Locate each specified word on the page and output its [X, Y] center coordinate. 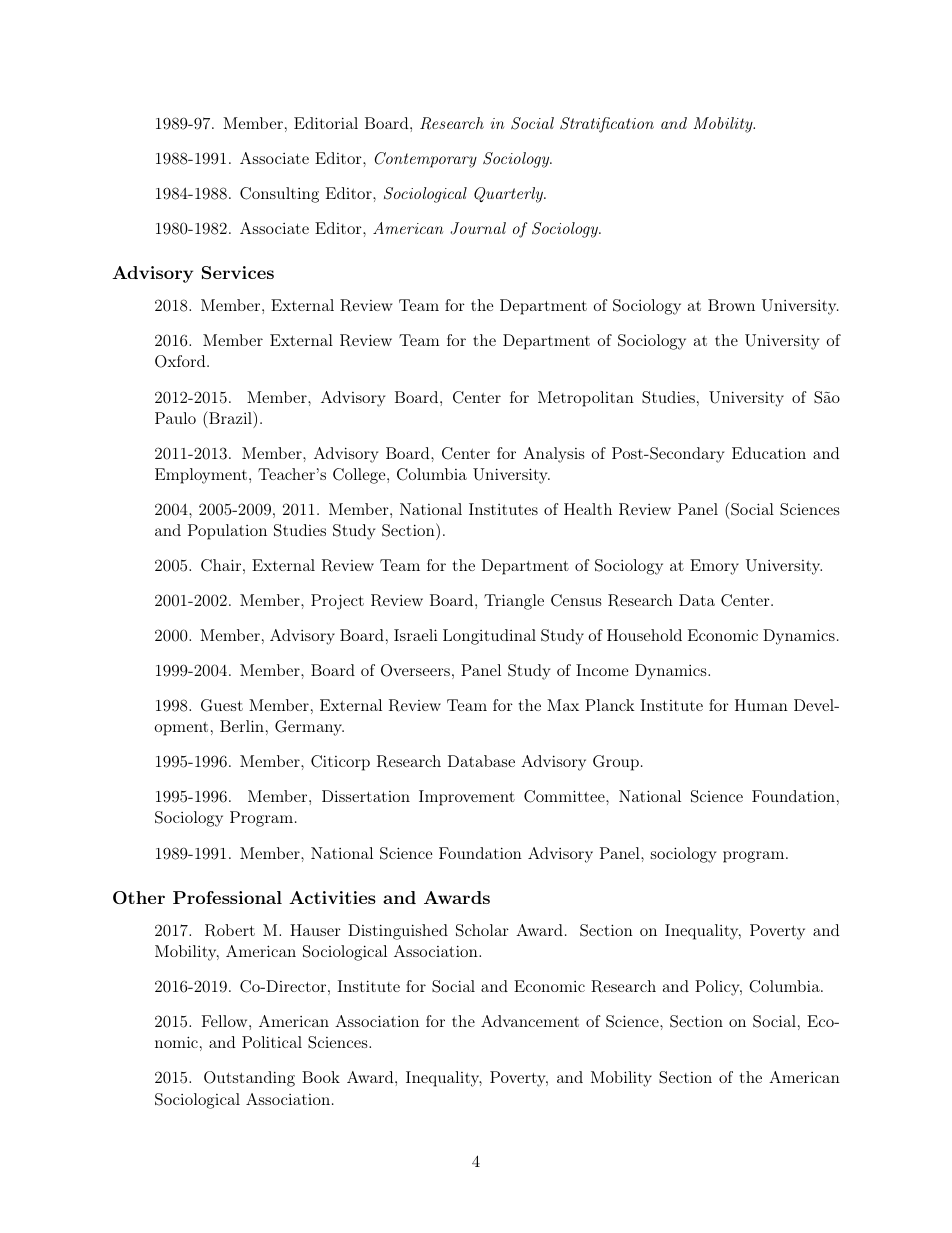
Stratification [607, 125]
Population [227, 532]
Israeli [416, 635]
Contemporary [426, 160]
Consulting [279, 195]
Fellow [226, 1021]
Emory [714, 567]
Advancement [530, 1021]
